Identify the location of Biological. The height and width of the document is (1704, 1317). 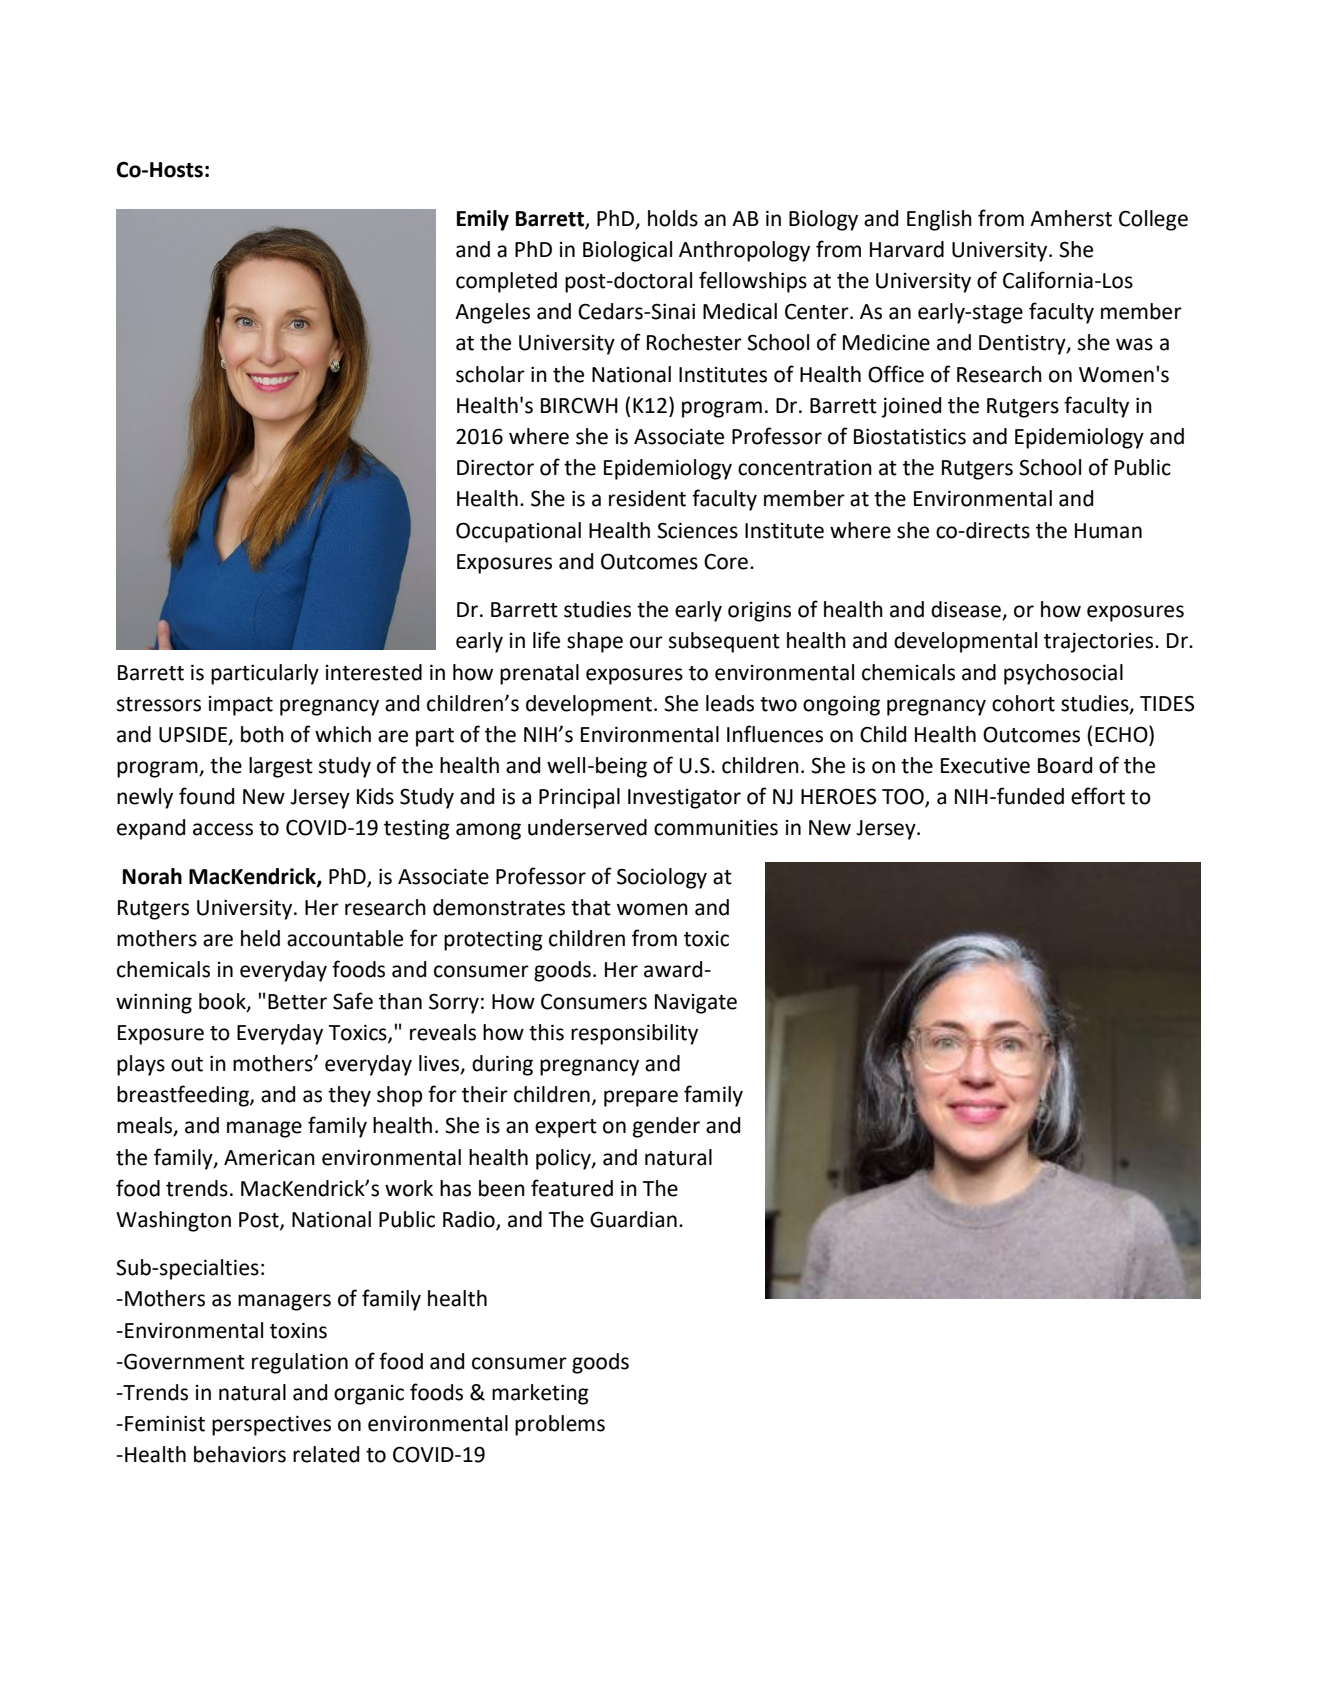
(627, 251).
